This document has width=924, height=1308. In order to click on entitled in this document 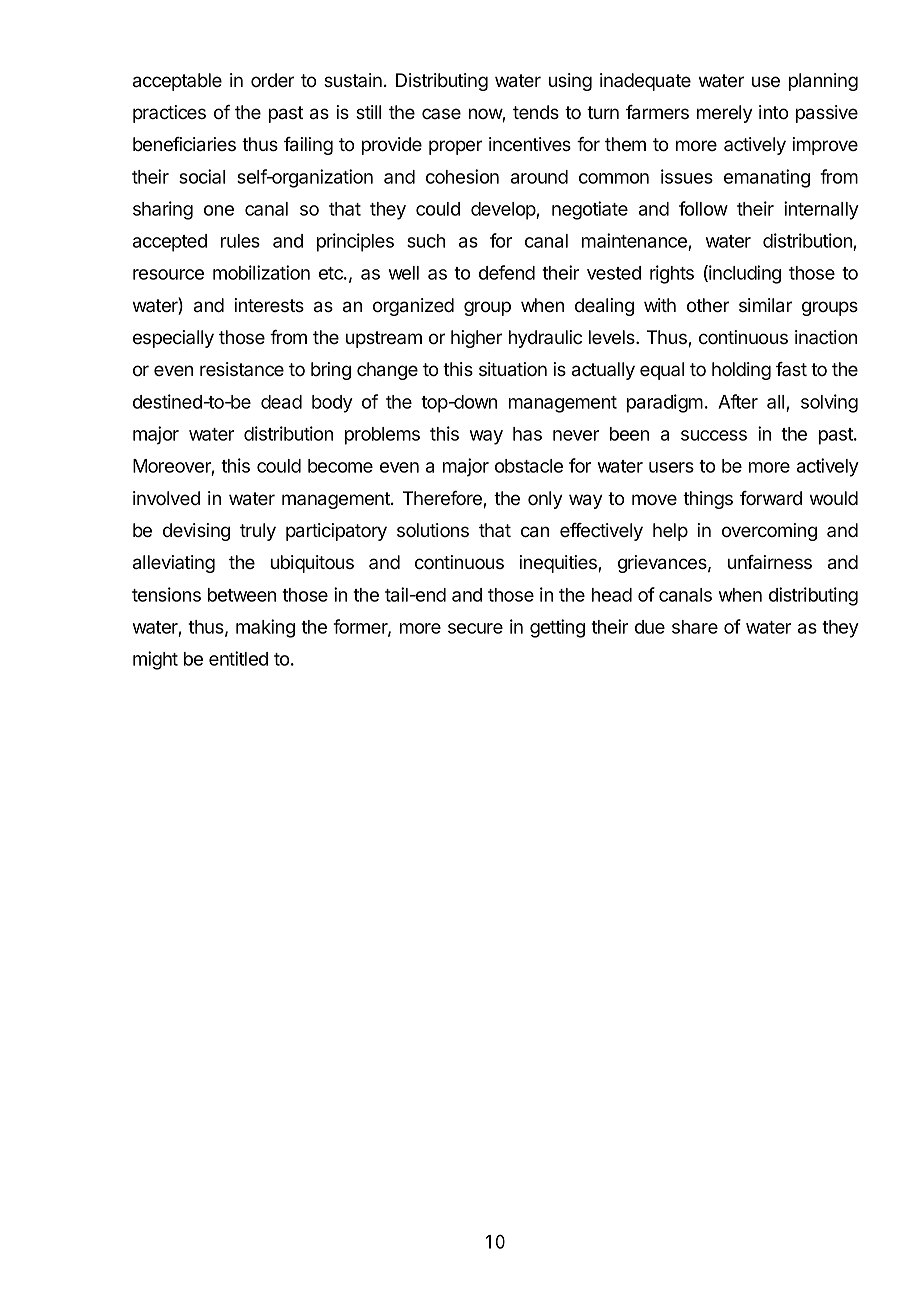, I will do `click(238, 658)`.
